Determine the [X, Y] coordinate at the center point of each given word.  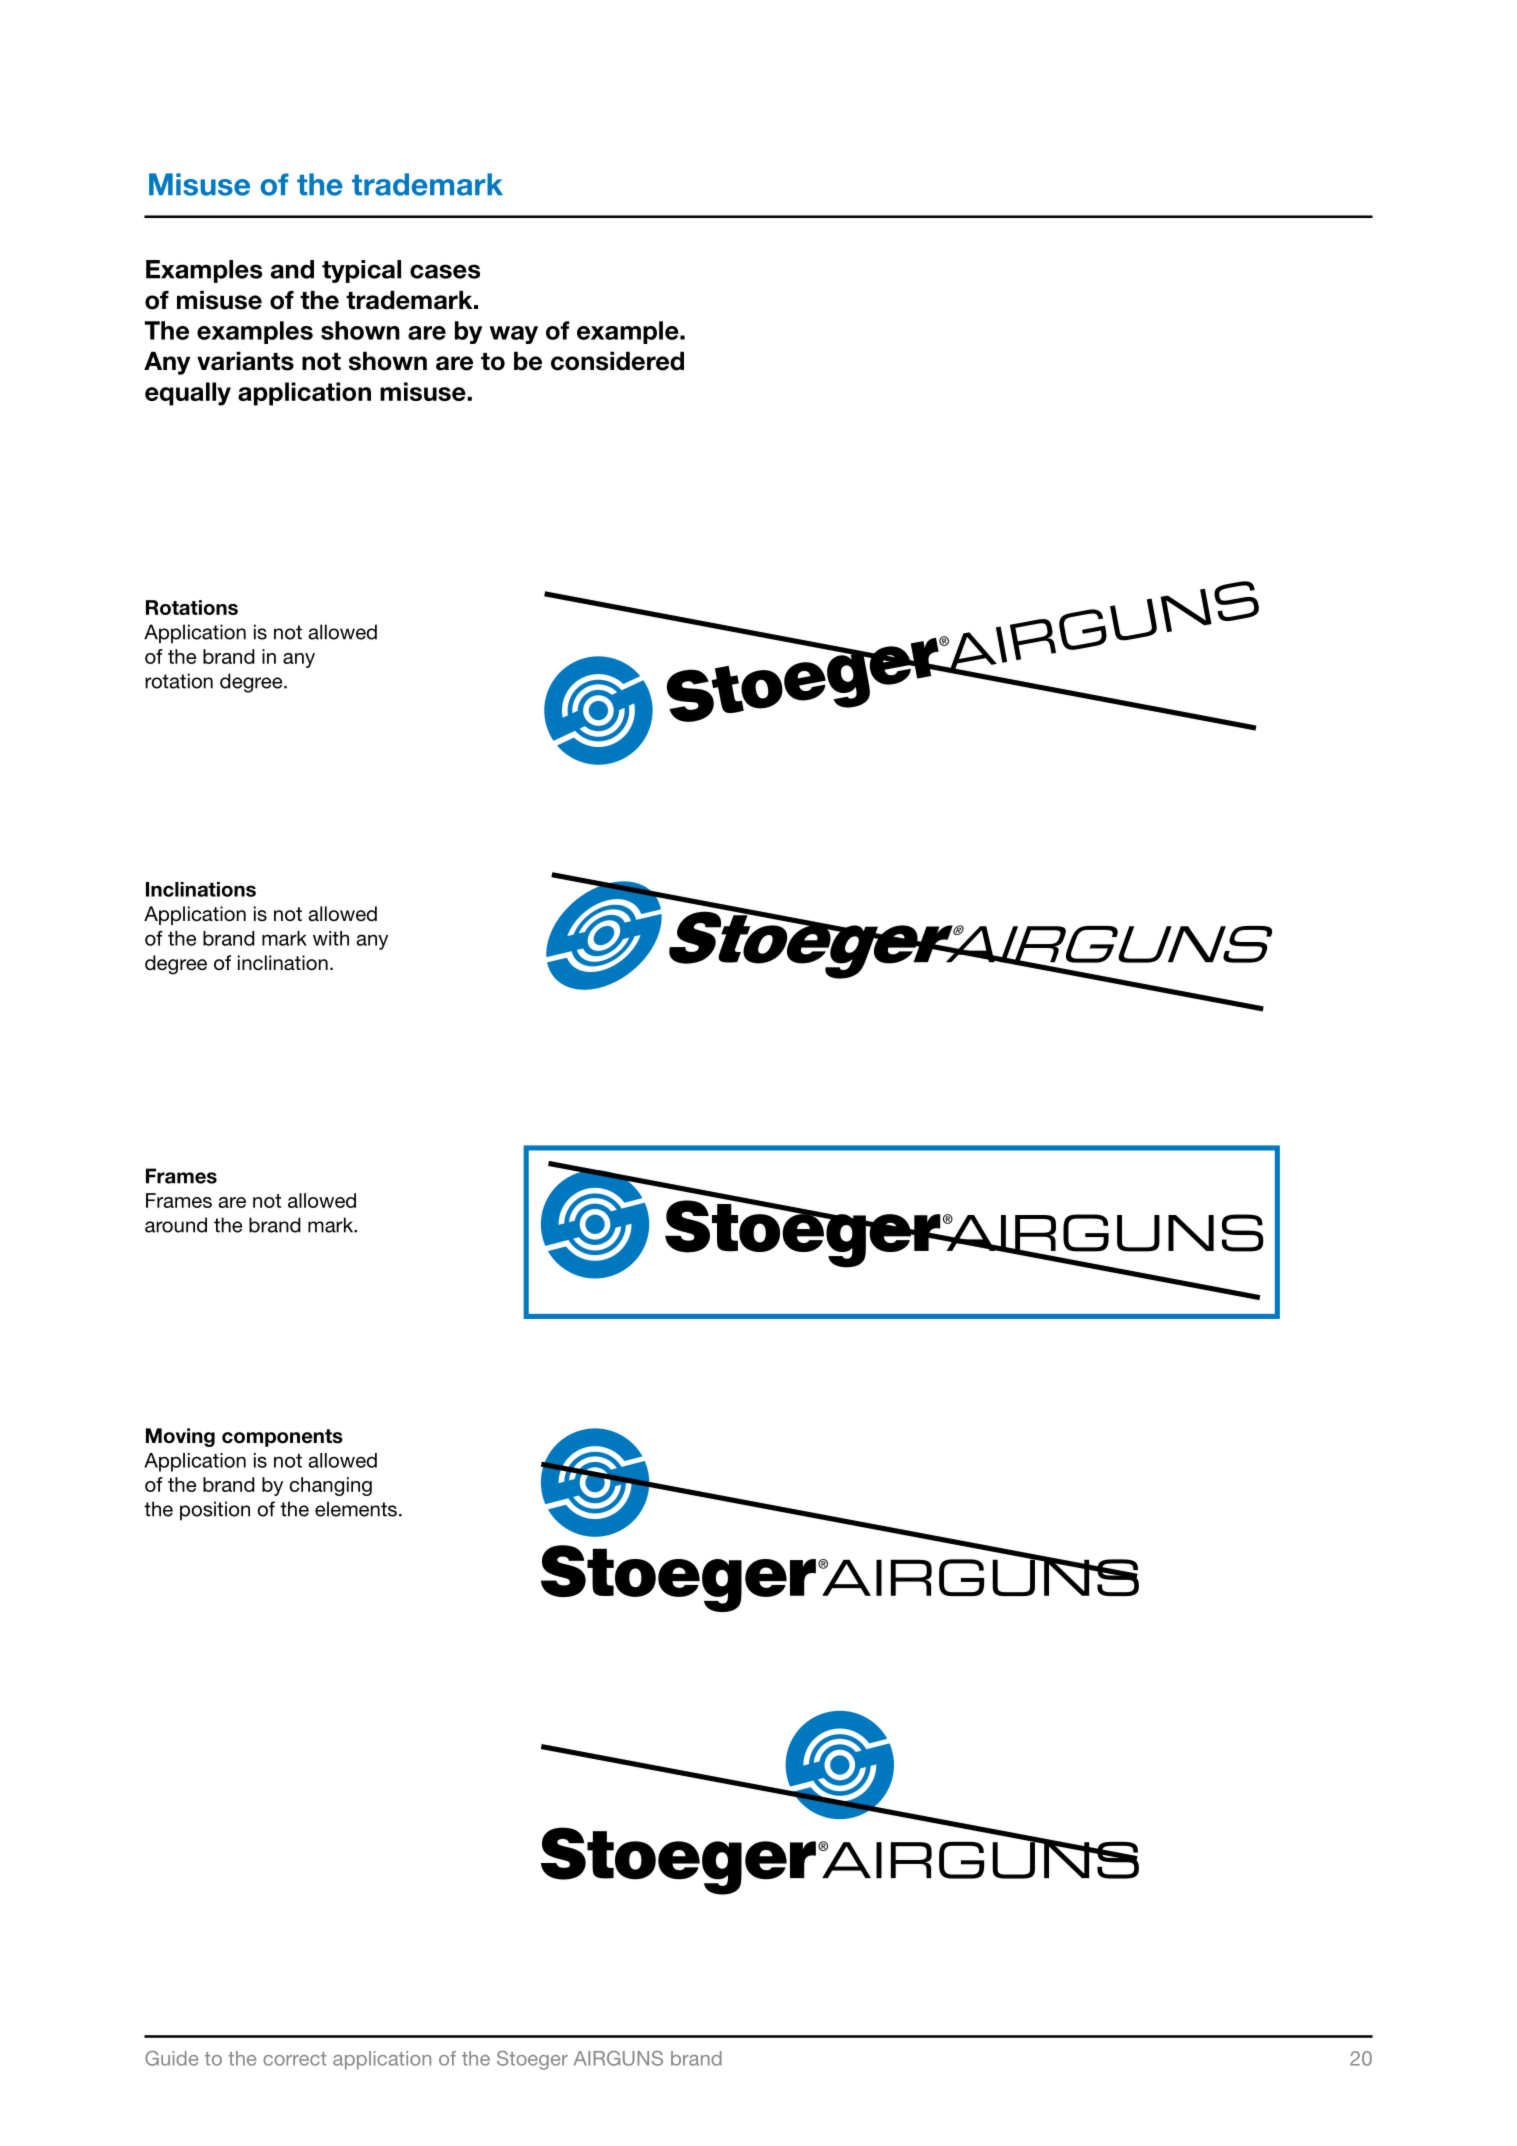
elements [356, 1509]
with [331, 938]
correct [294, 2059]
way [514, 335]
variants [245, 361]
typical [361, 271]
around [176, 1225]
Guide [171, 2058]
